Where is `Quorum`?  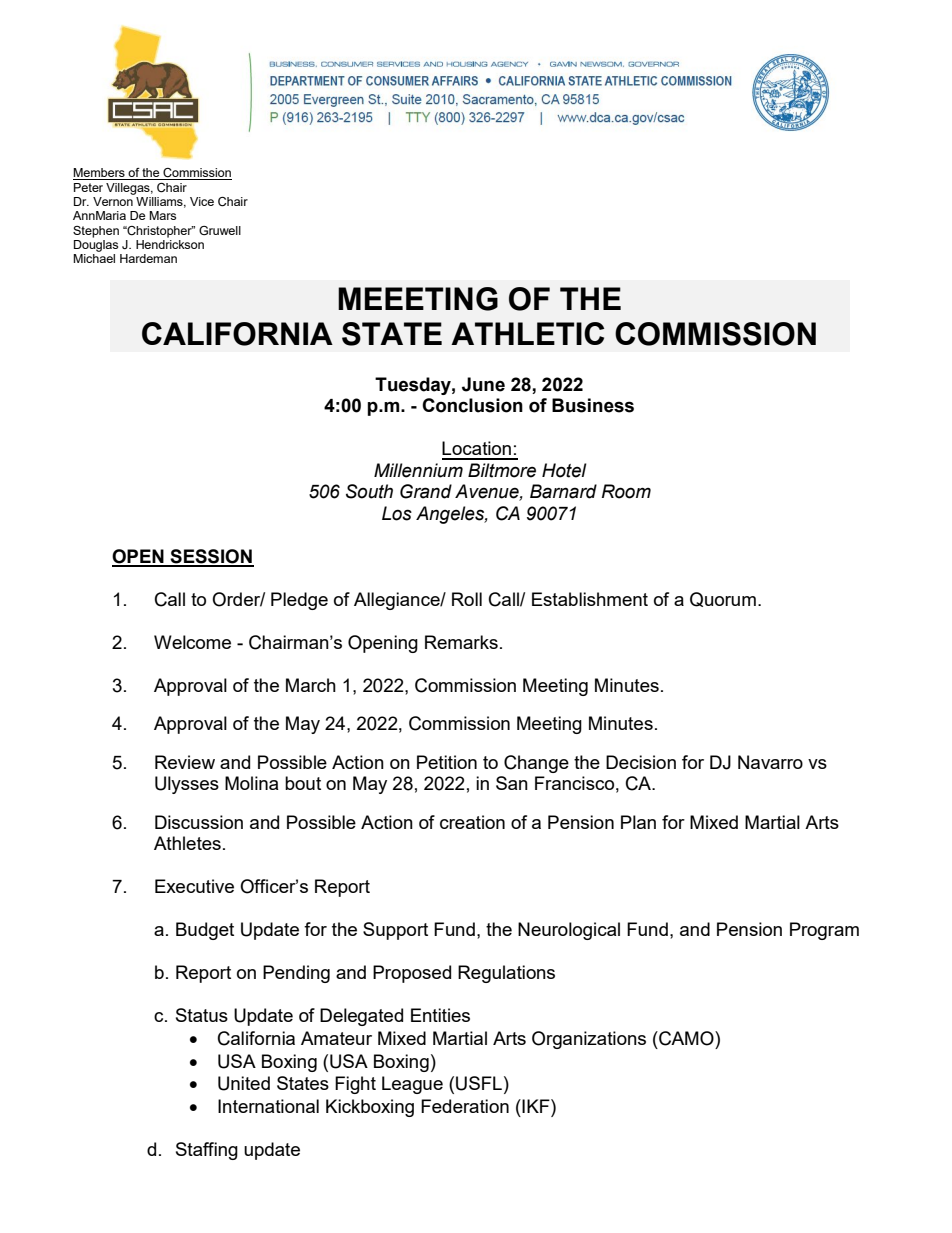
Quorum is located at coordinates (723, 599).
